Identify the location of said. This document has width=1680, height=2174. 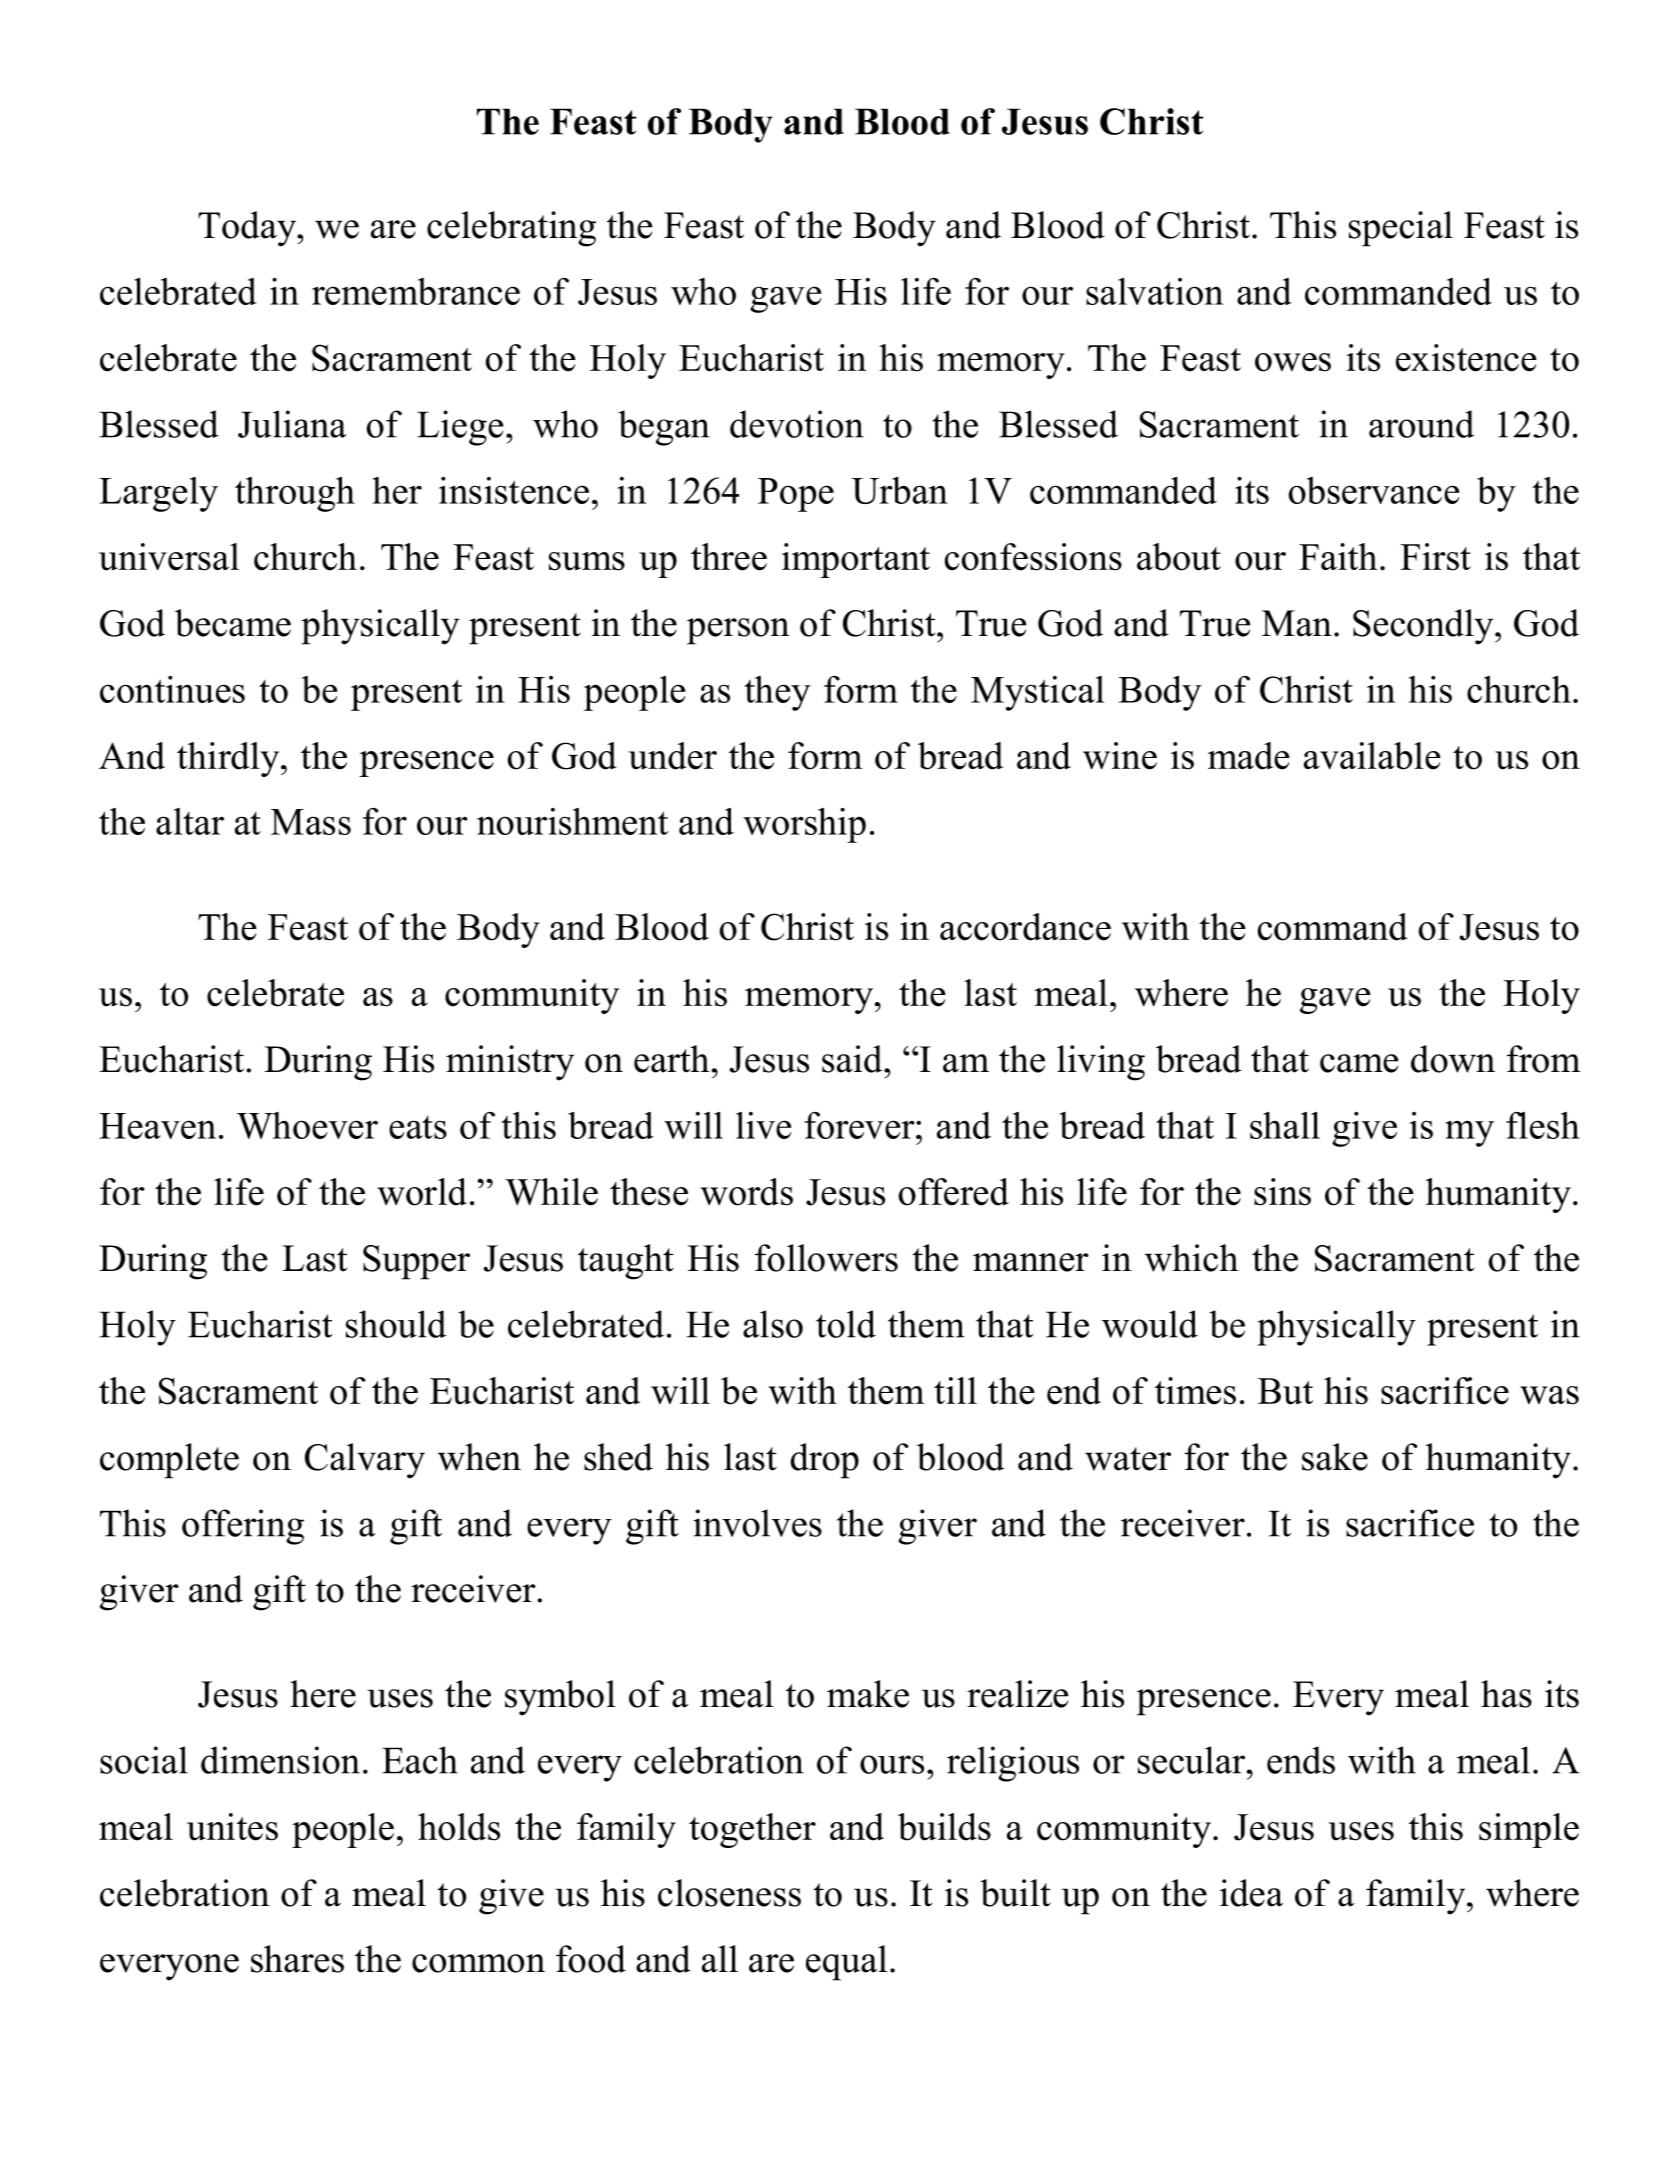
(853, 1059).
